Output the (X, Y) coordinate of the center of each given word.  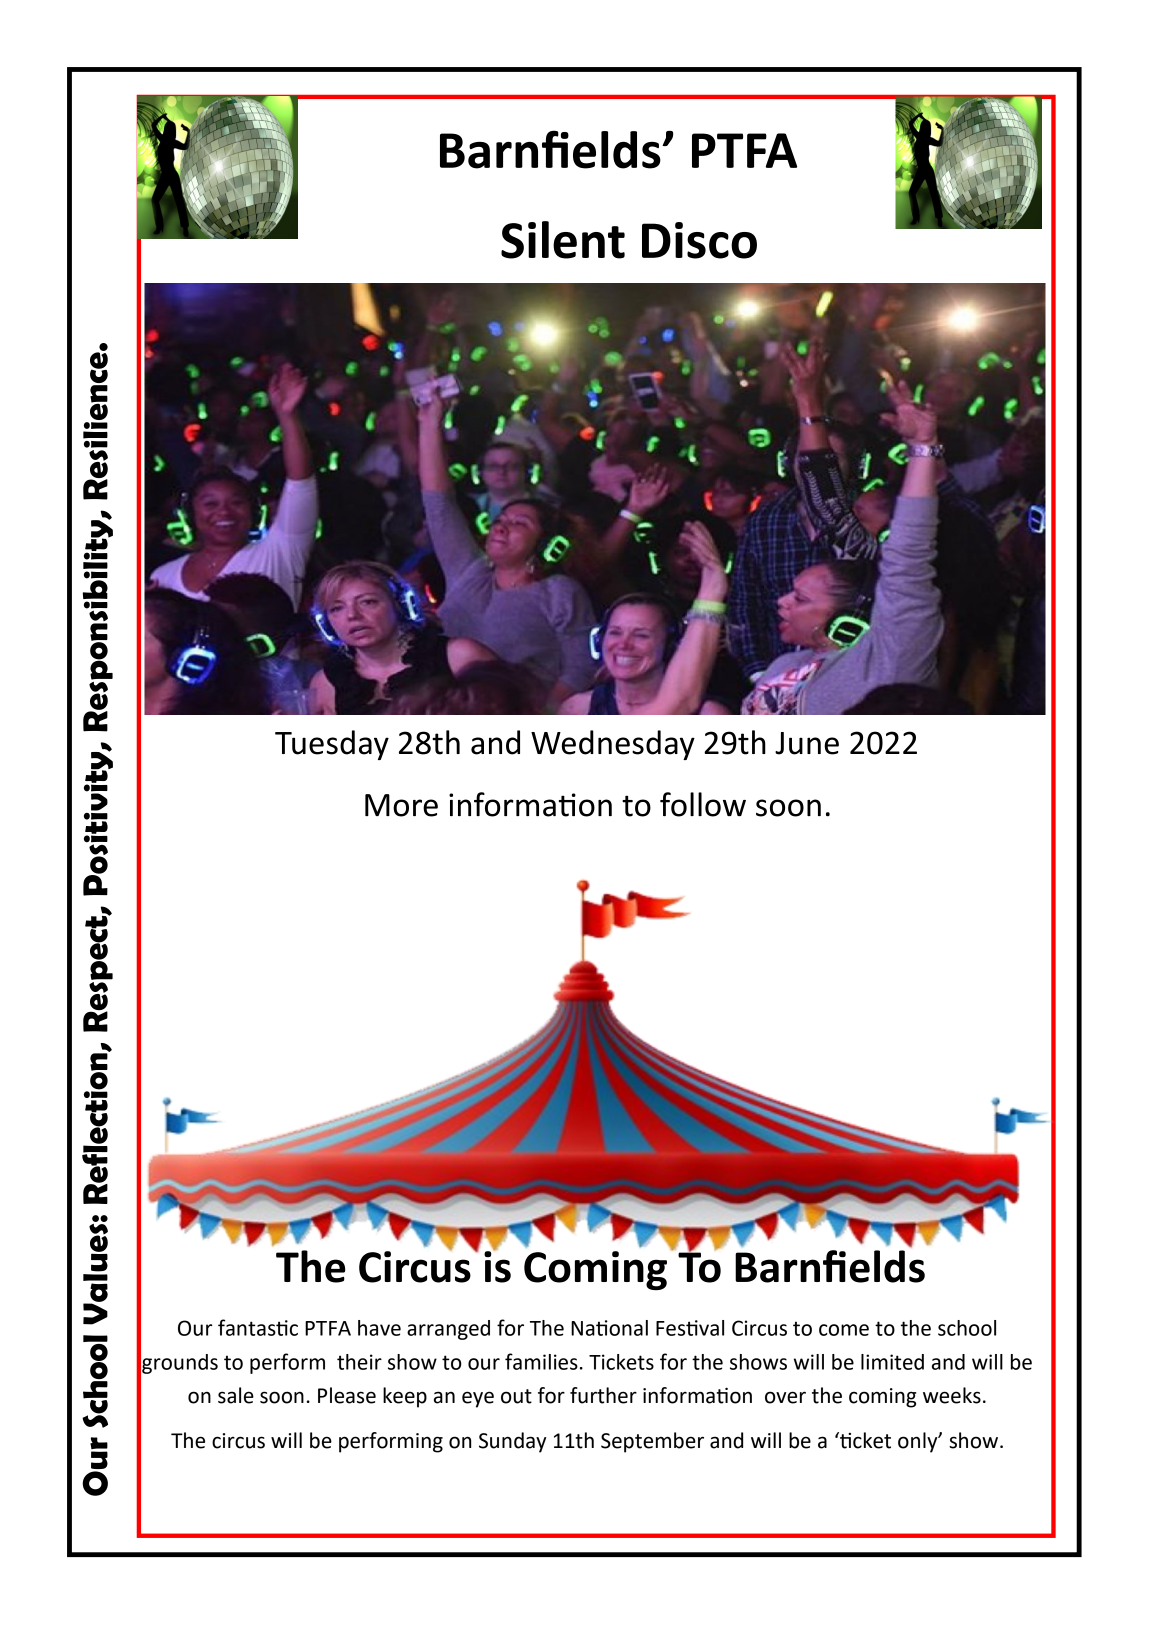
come (844, 1330)
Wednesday (613, 745)
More (401, 805)
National (609, 1328)
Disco (699, 240)
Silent (563, 240)
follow (703, 804)
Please (347, 1395)
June (807, 743)
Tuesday (332, 745)
